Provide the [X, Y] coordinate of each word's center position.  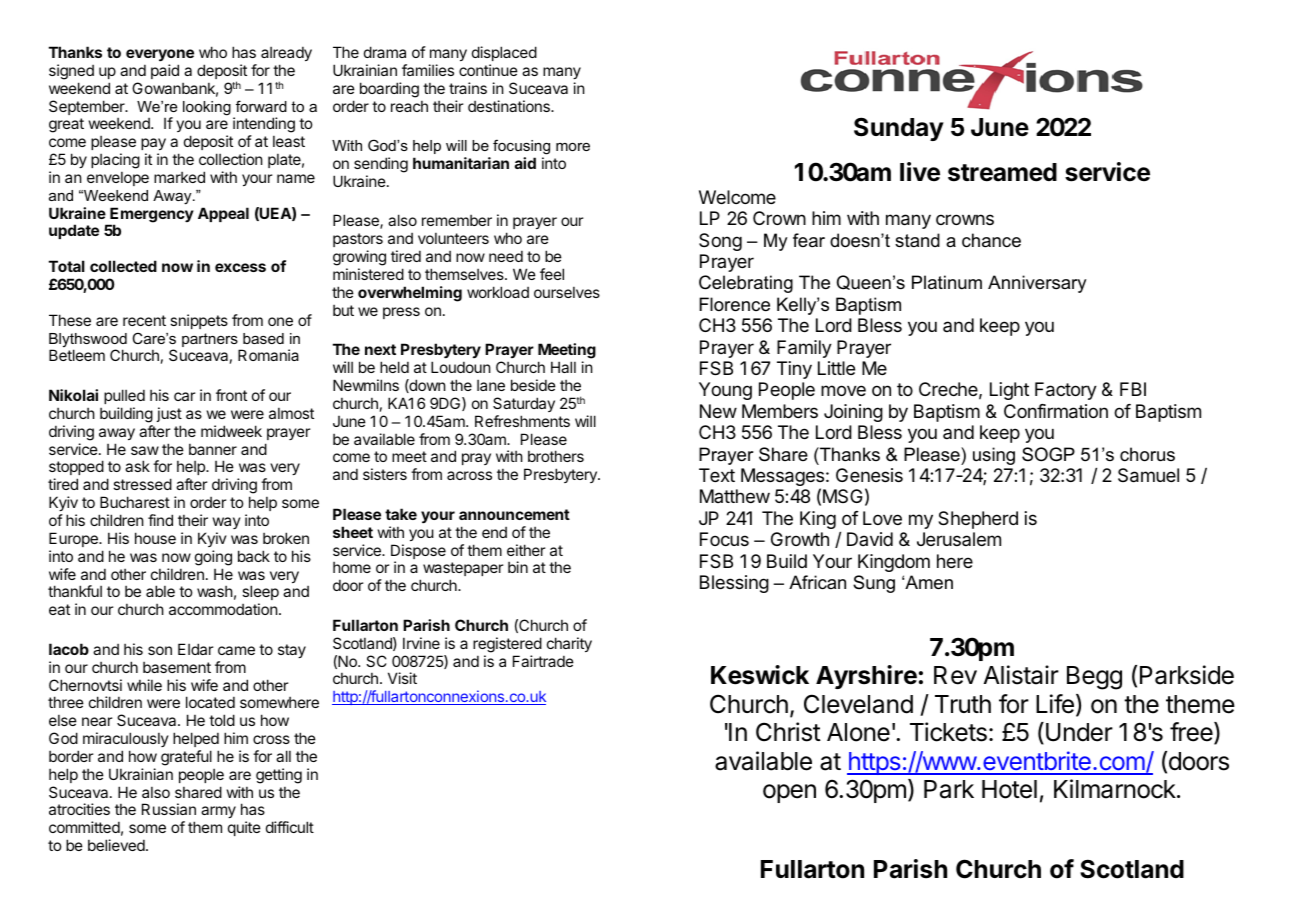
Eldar [195, 649]
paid [165, 71]
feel [552, 274]
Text [717, 475]
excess [240, 267]
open [789, 793]
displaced [504, 53]
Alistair [1021, 675]
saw [145, 450]
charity [569, 644]
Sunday [899, 129]
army [218, 812]
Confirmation [1056, 411]
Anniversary [1037, 284]
